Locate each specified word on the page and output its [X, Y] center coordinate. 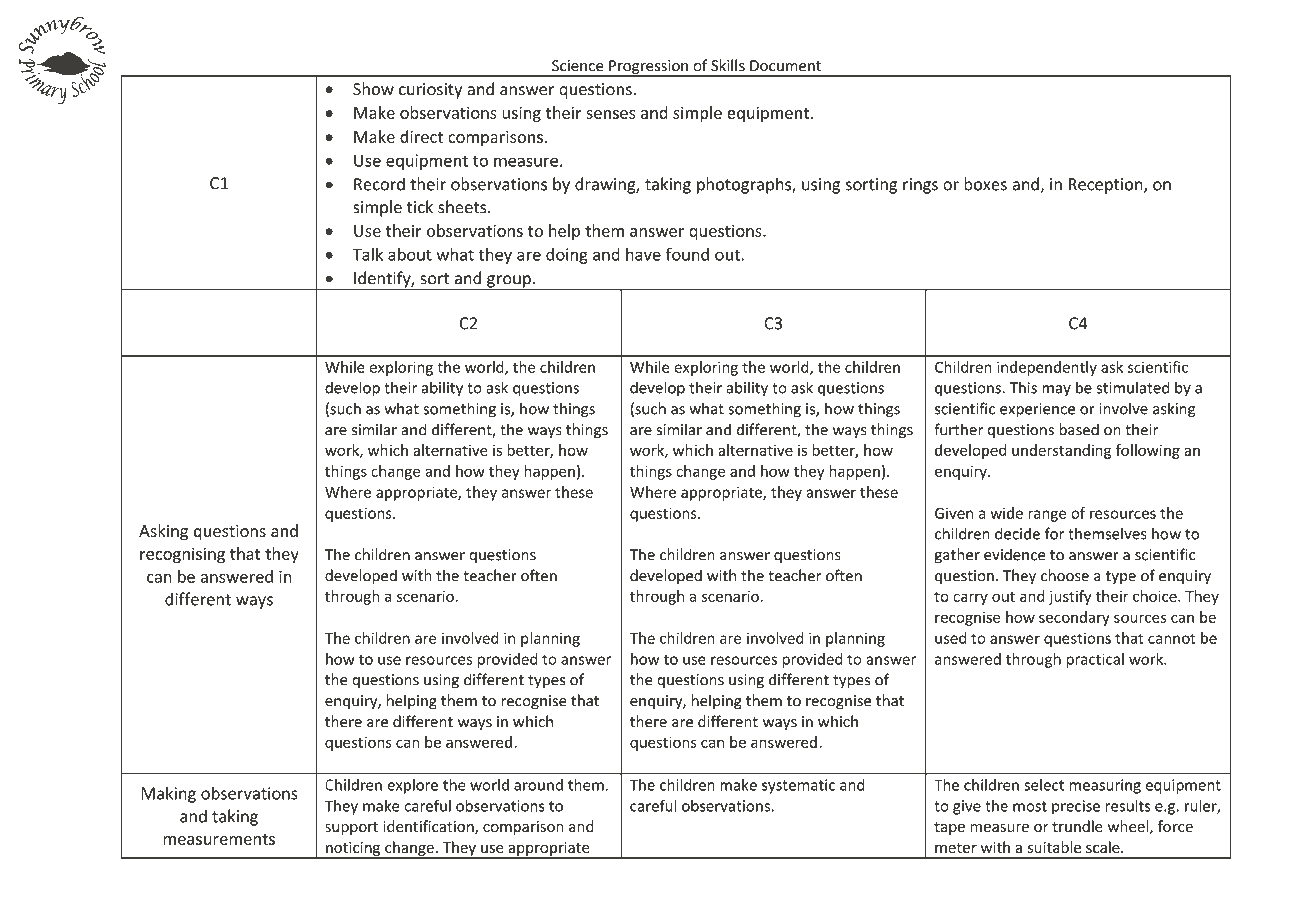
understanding [1061, 451]
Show [373, 89]
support [351, 828]
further [958, 429]
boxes [985, 184]
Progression [648, 68]
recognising [182, 555]
